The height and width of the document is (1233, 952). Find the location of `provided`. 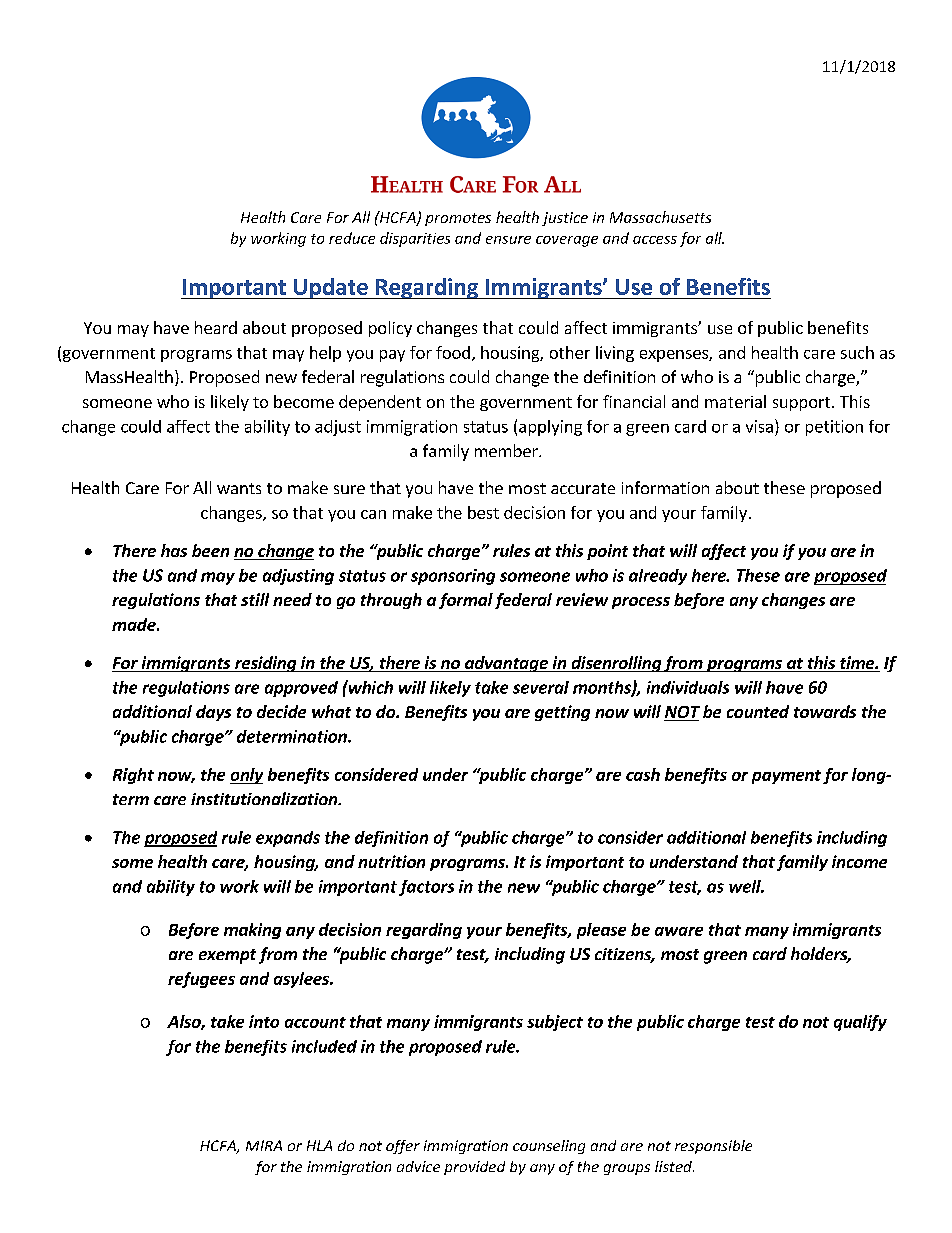

provided is located at coordinates (474, 1168).
